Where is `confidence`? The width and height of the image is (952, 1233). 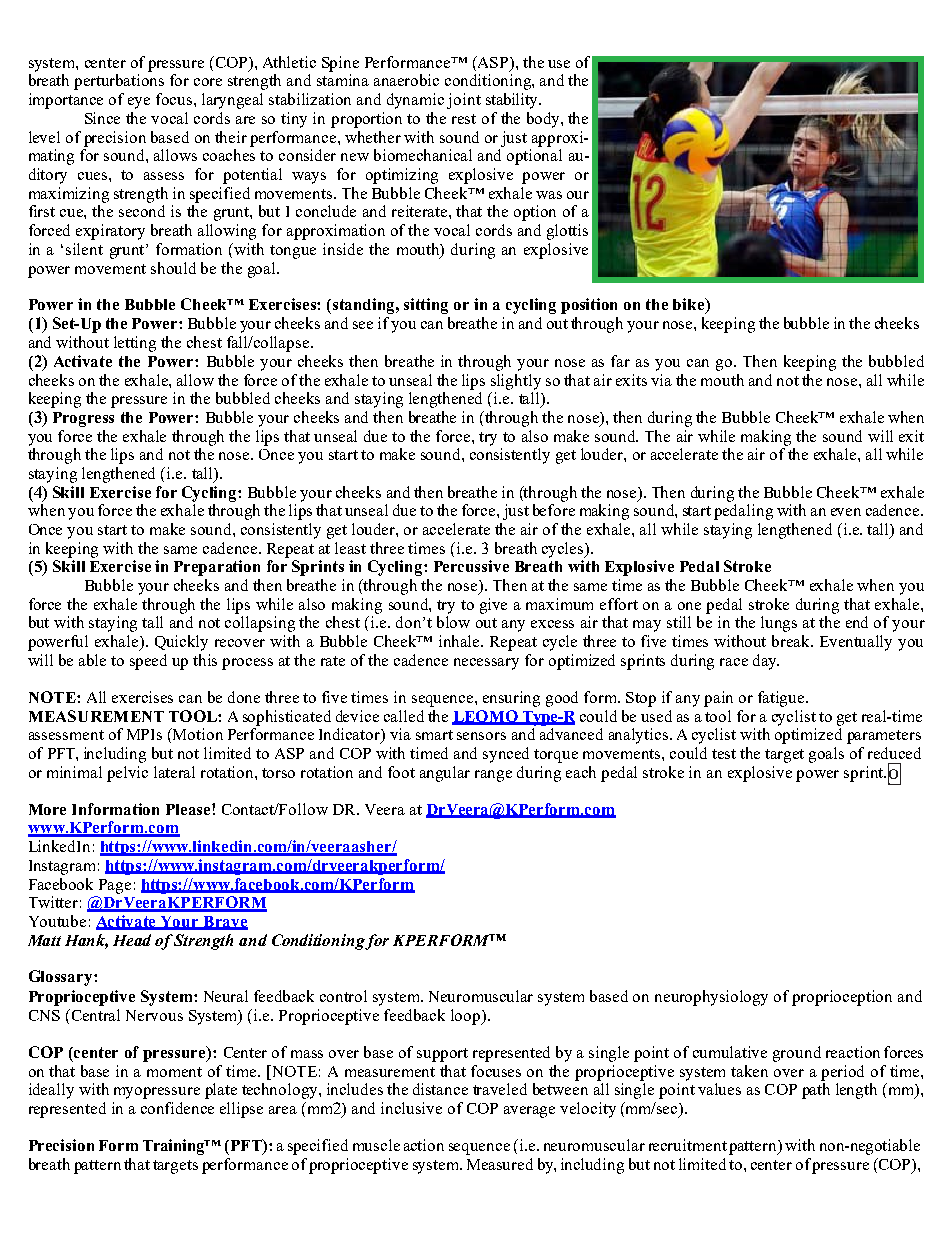 confidence is located at coordinates (177, 1108).
